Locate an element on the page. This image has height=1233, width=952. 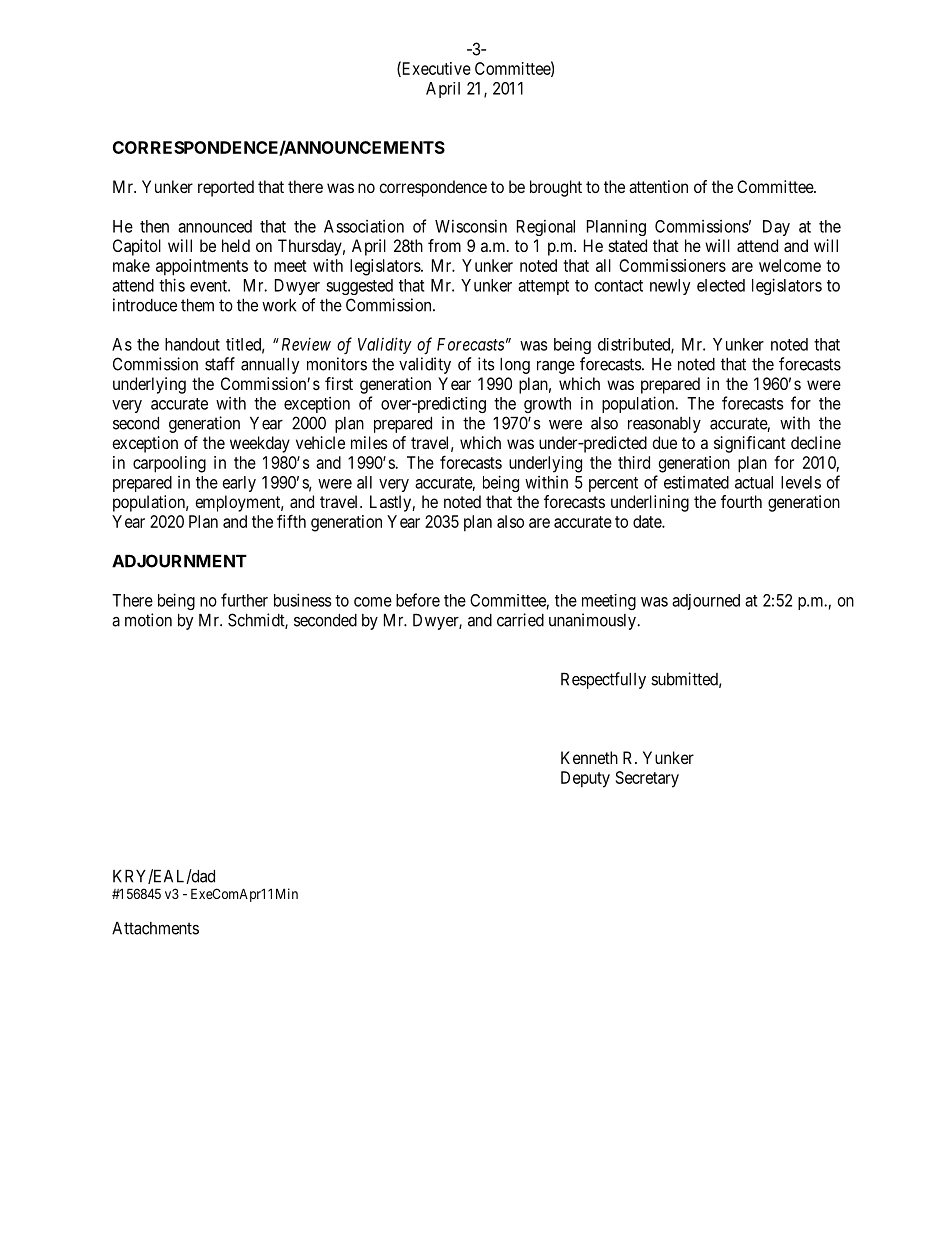
attention is located at coordinates (658, 186).
